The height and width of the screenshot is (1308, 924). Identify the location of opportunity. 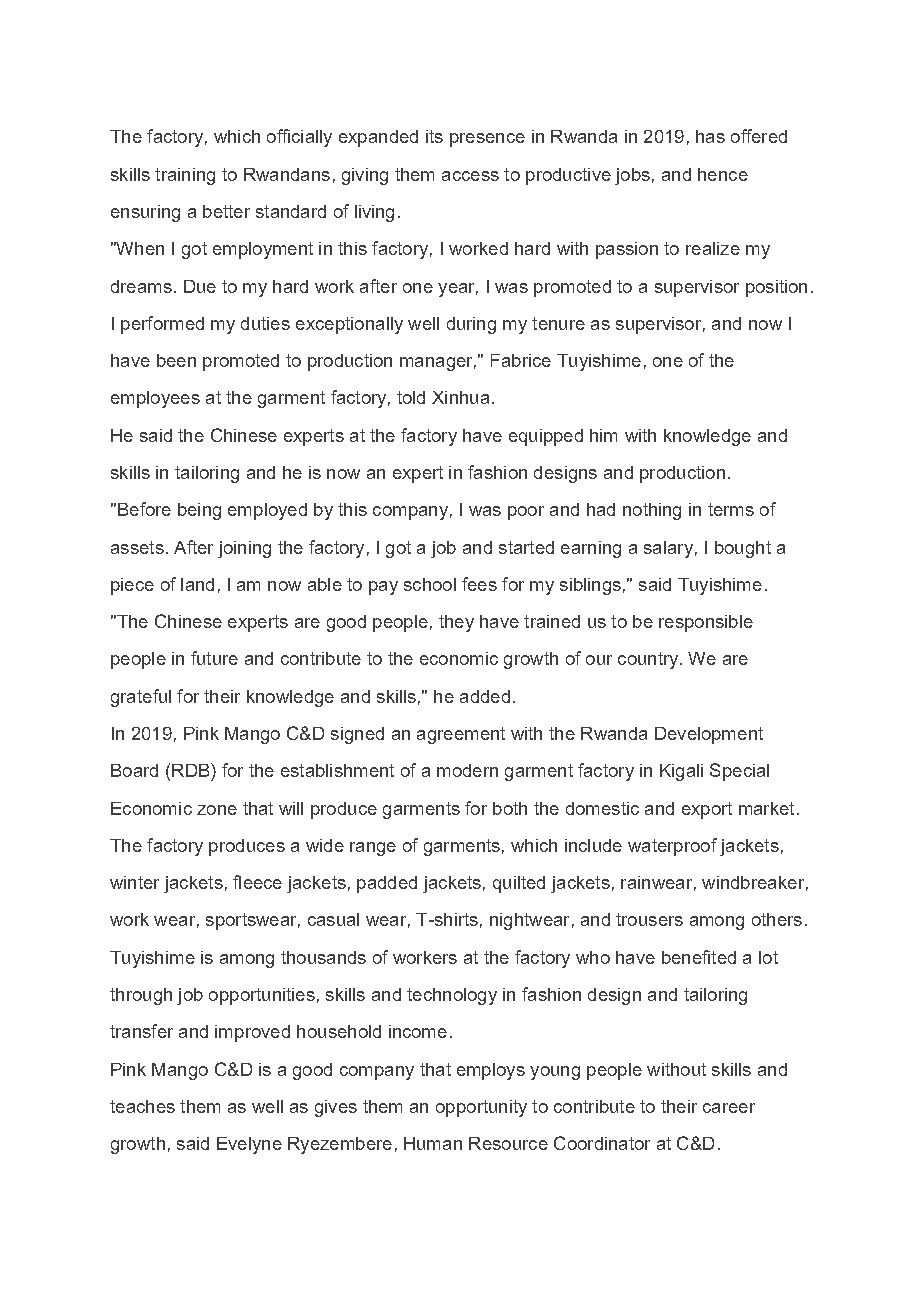
(481, 1108).
